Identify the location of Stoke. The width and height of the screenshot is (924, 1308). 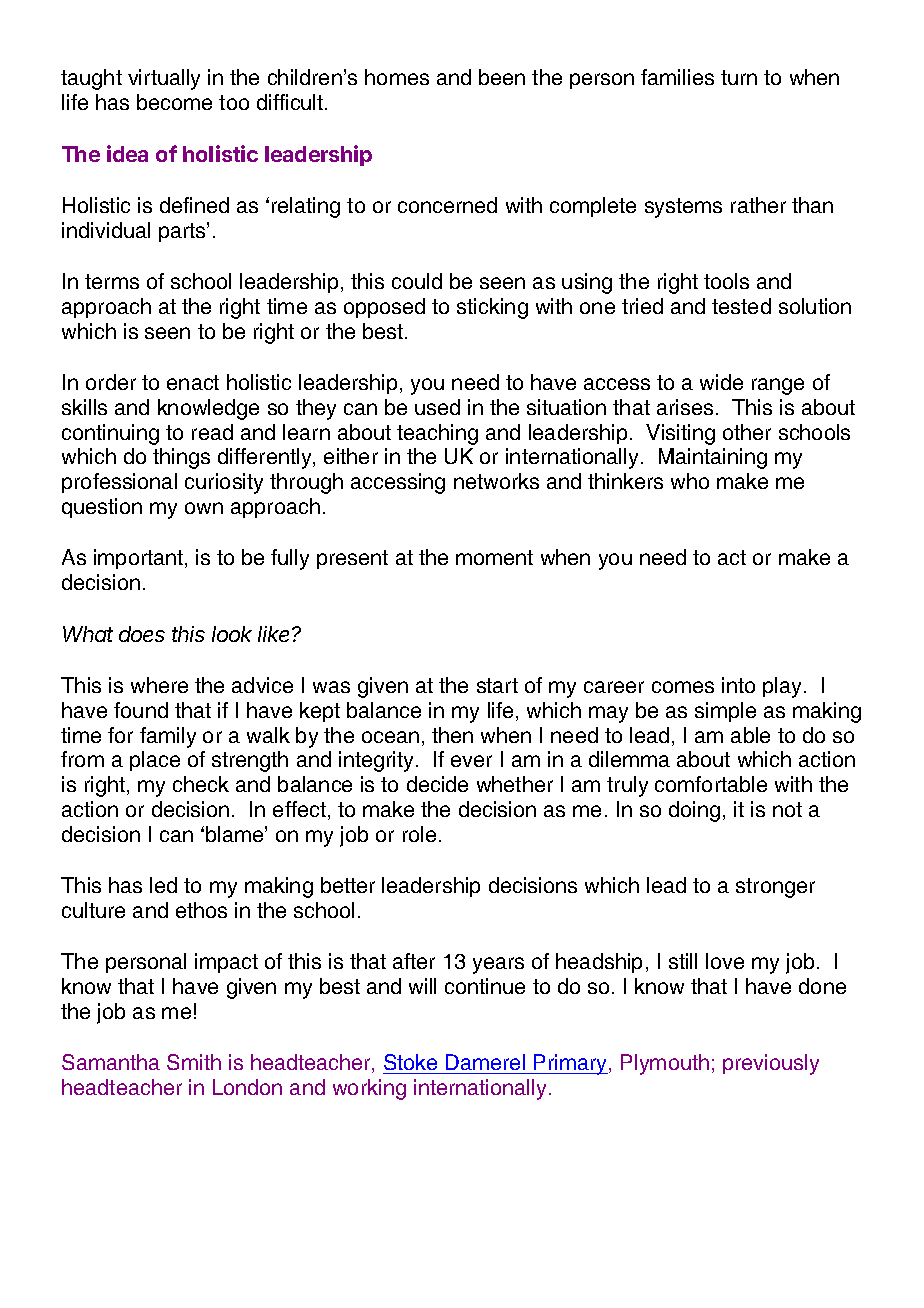
(411, 1064).
